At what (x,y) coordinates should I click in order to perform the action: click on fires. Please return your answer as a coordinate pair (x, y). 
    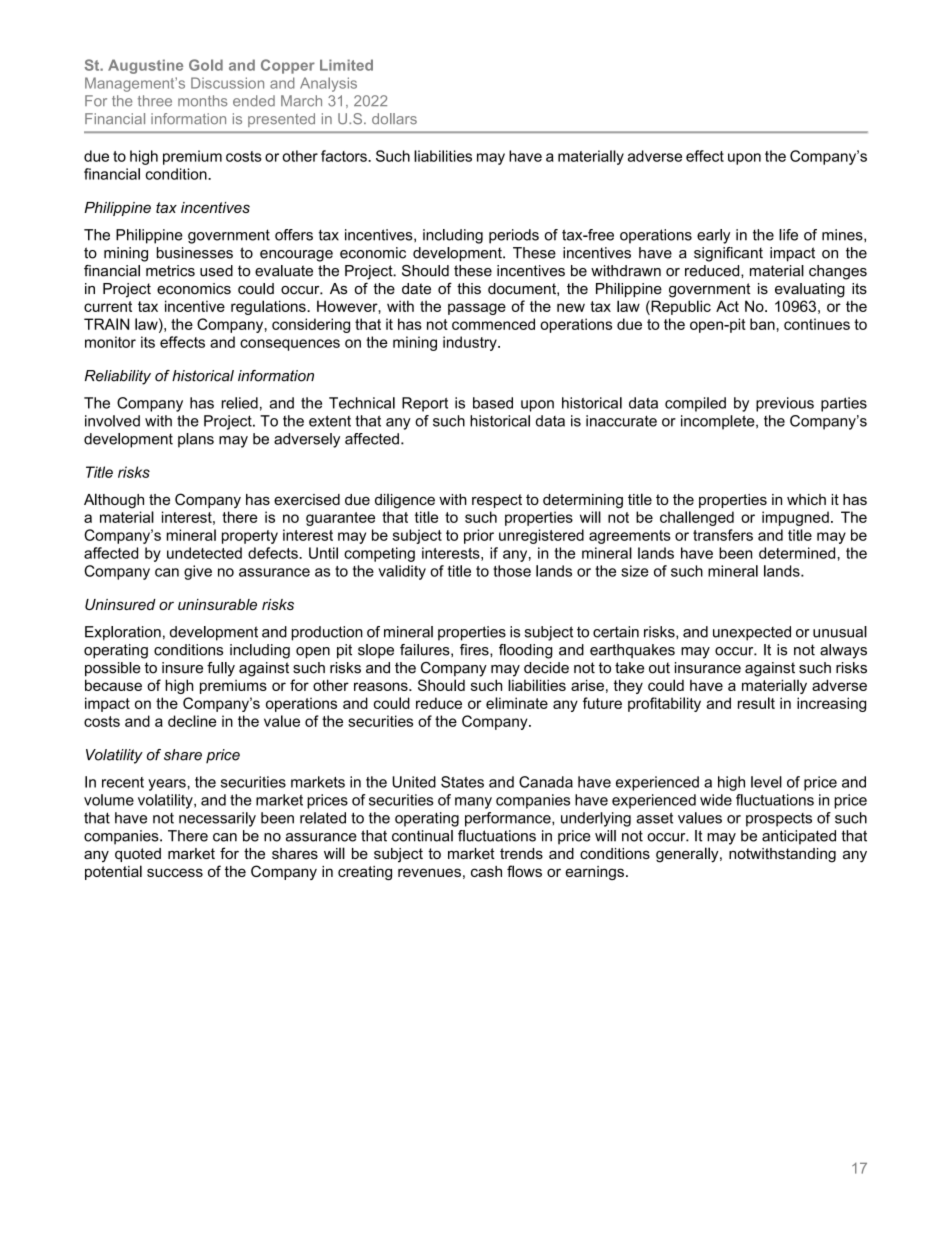
    Looking at the image, I should click on (475, 650).
